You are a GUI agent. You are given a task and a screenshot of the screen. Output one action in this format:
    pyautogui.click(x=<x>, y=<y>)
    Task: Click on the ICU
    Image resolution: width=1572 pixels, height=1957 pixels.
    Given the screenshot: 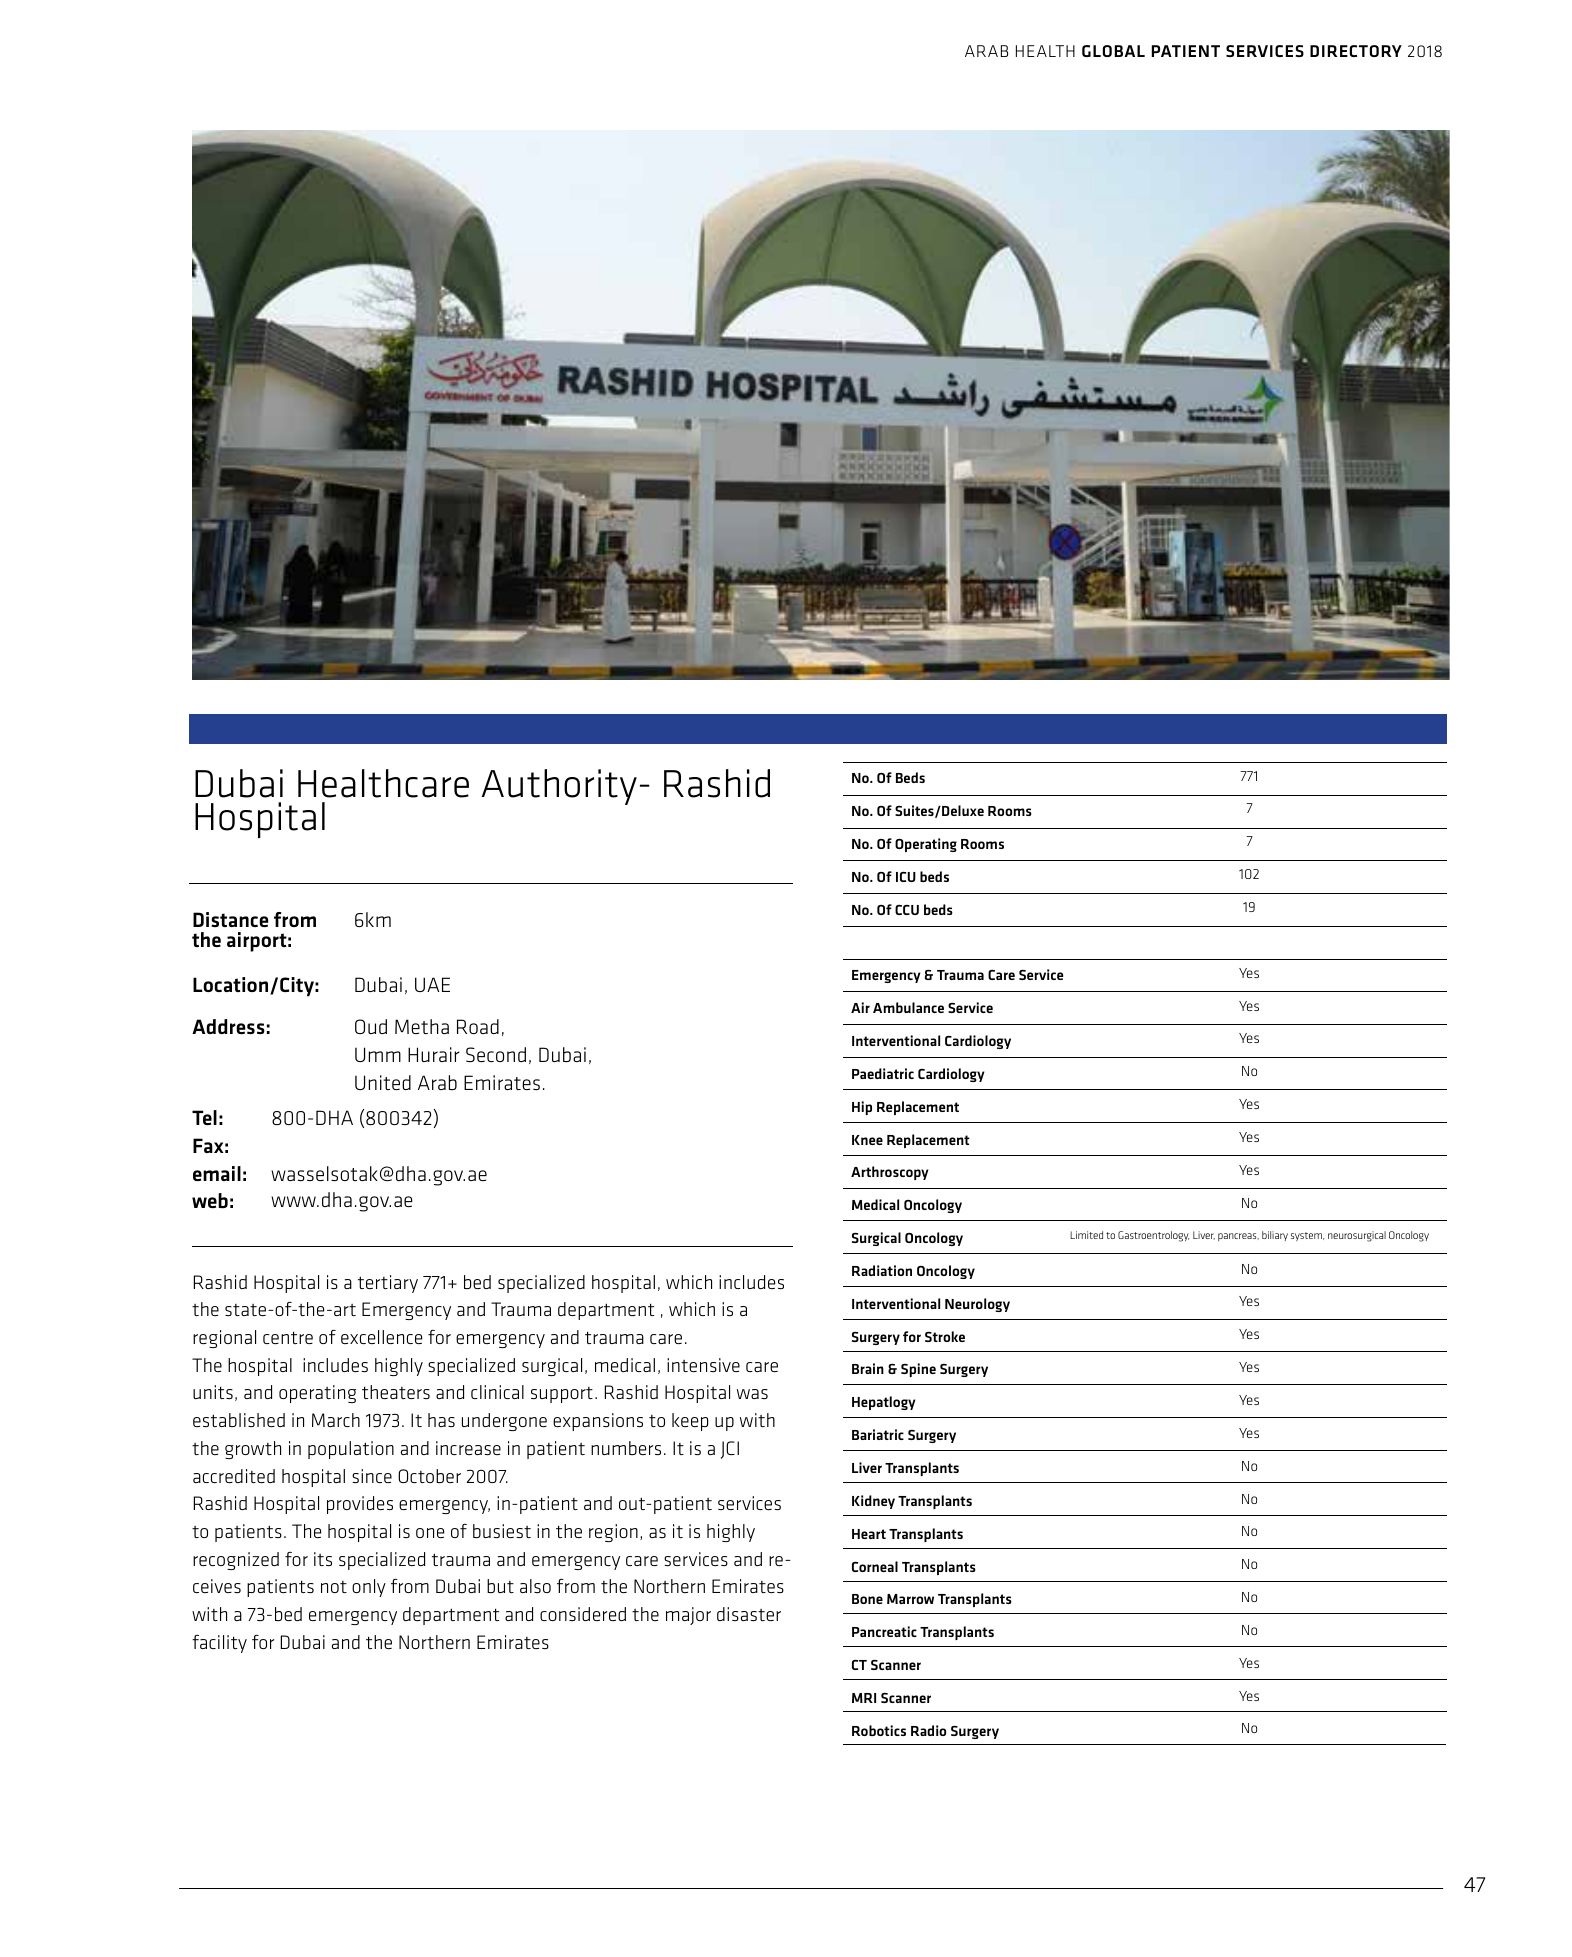 What is the action you would take?
    pyautogui.click(x=906, y=877)
